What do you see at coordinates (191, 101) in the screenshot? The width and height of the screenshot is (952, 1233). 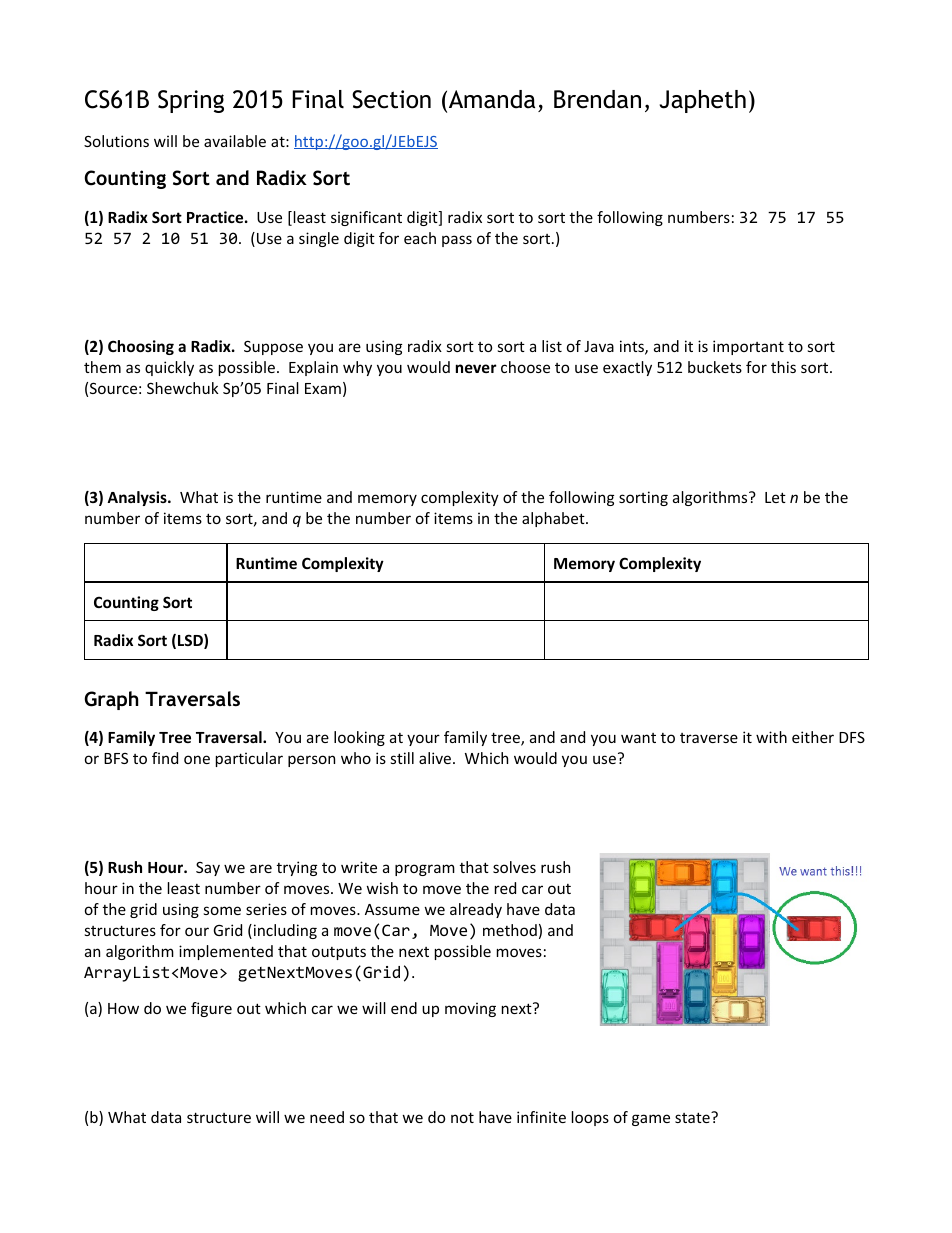 I see `Spring` at bounding box center [191, 101].
